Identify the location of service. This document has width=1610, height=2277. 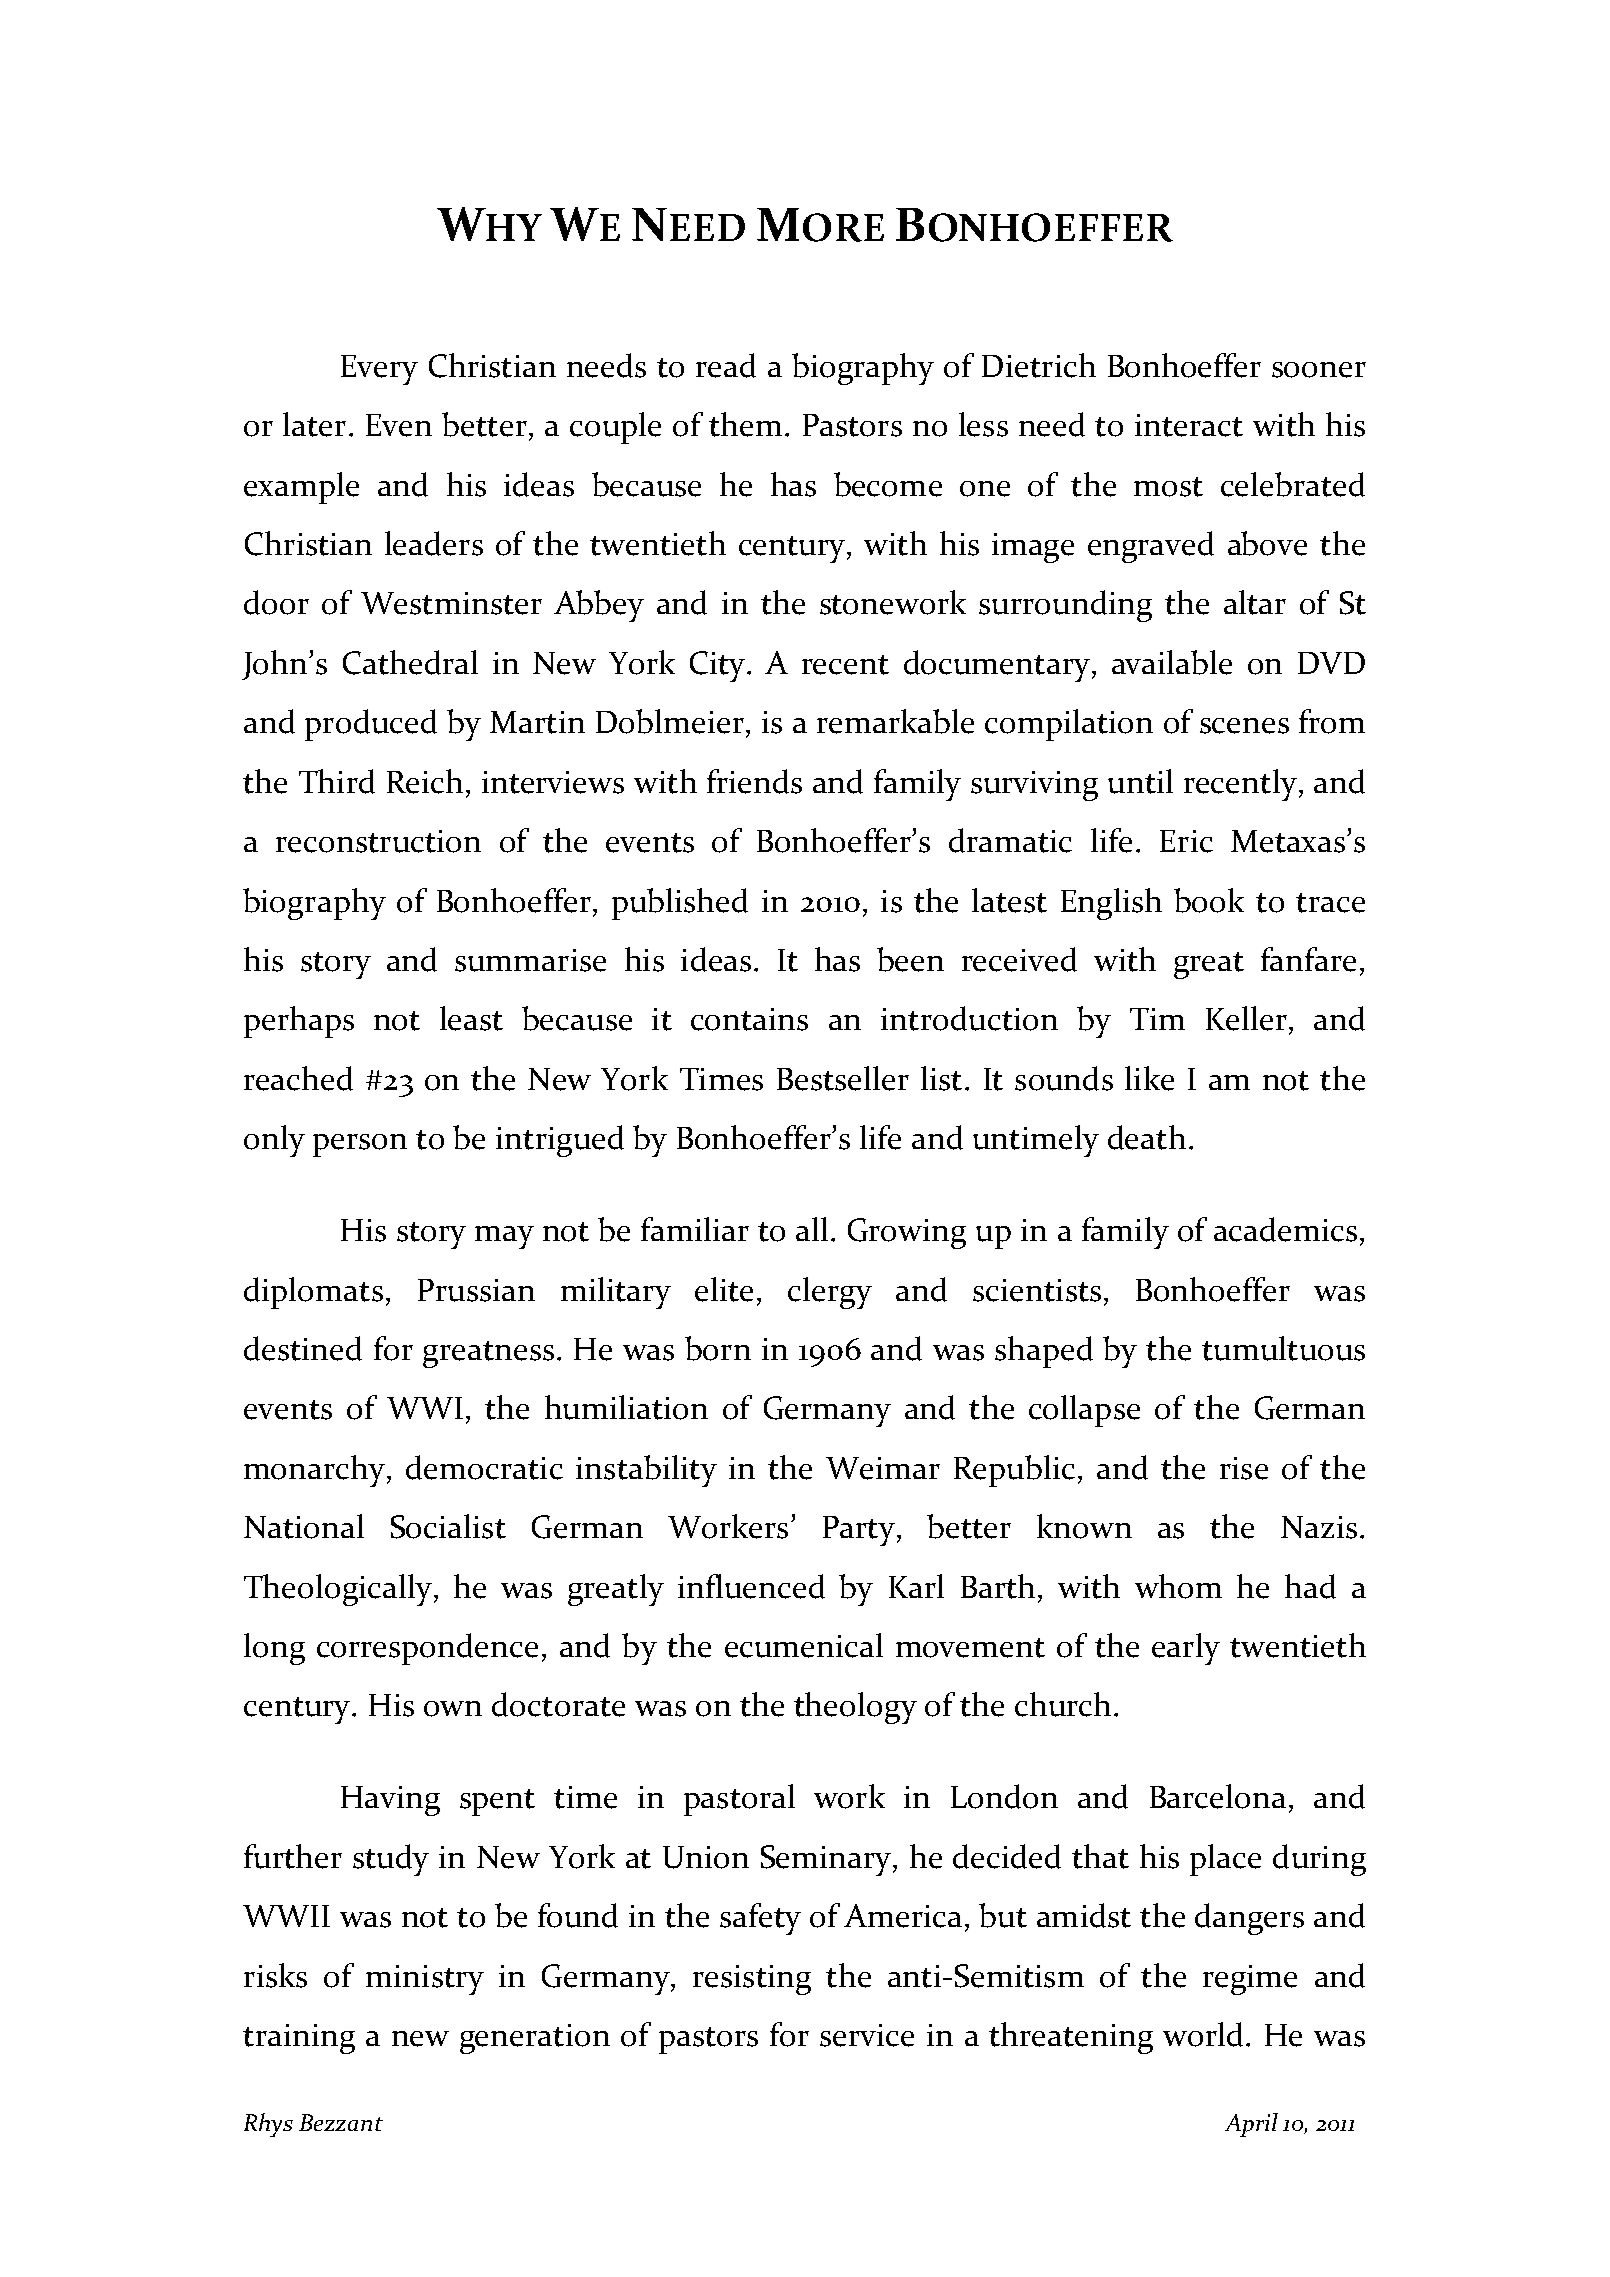
(867, 2035).
